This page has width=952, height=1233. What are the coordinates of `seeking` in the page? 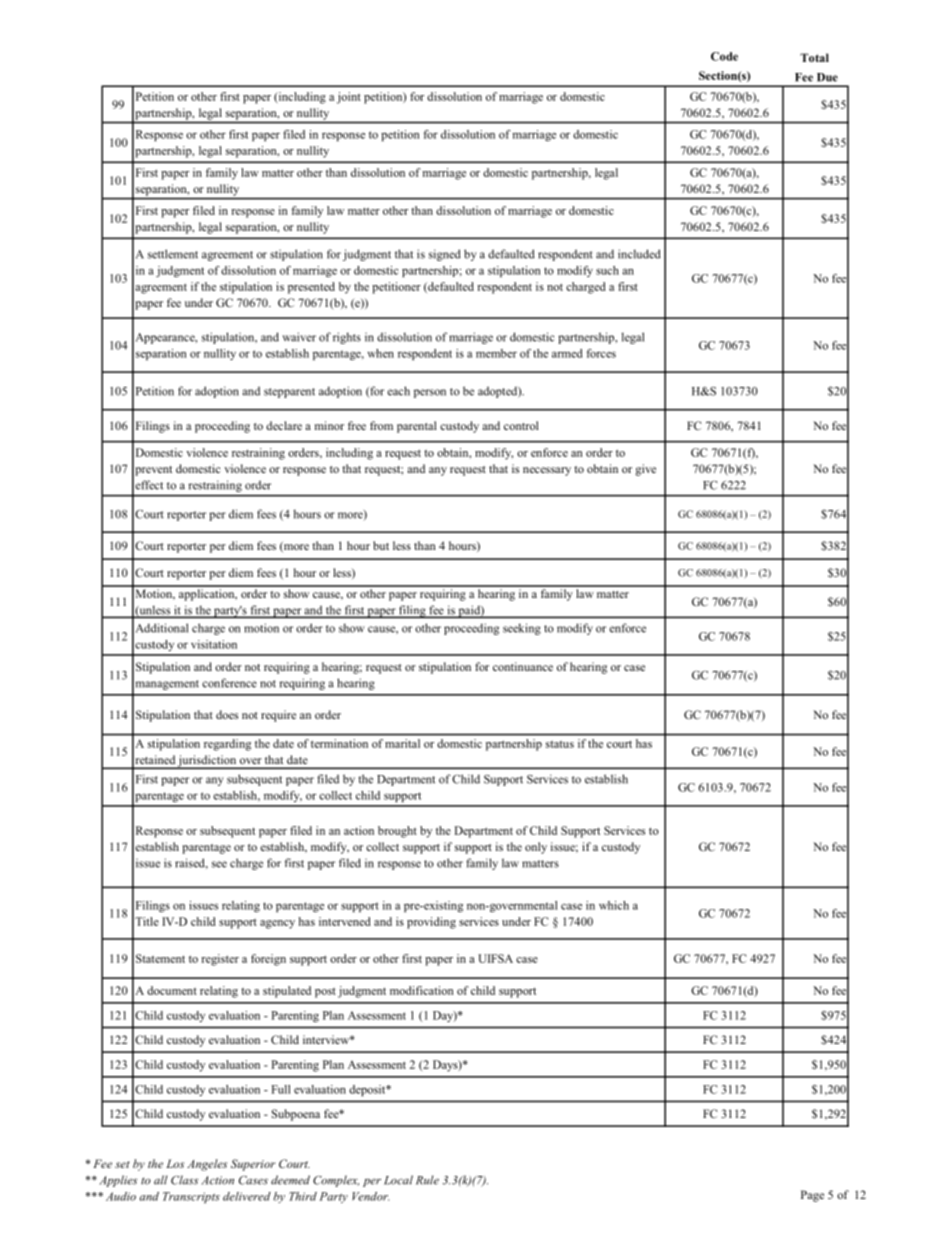 It's located at (522, 629).
